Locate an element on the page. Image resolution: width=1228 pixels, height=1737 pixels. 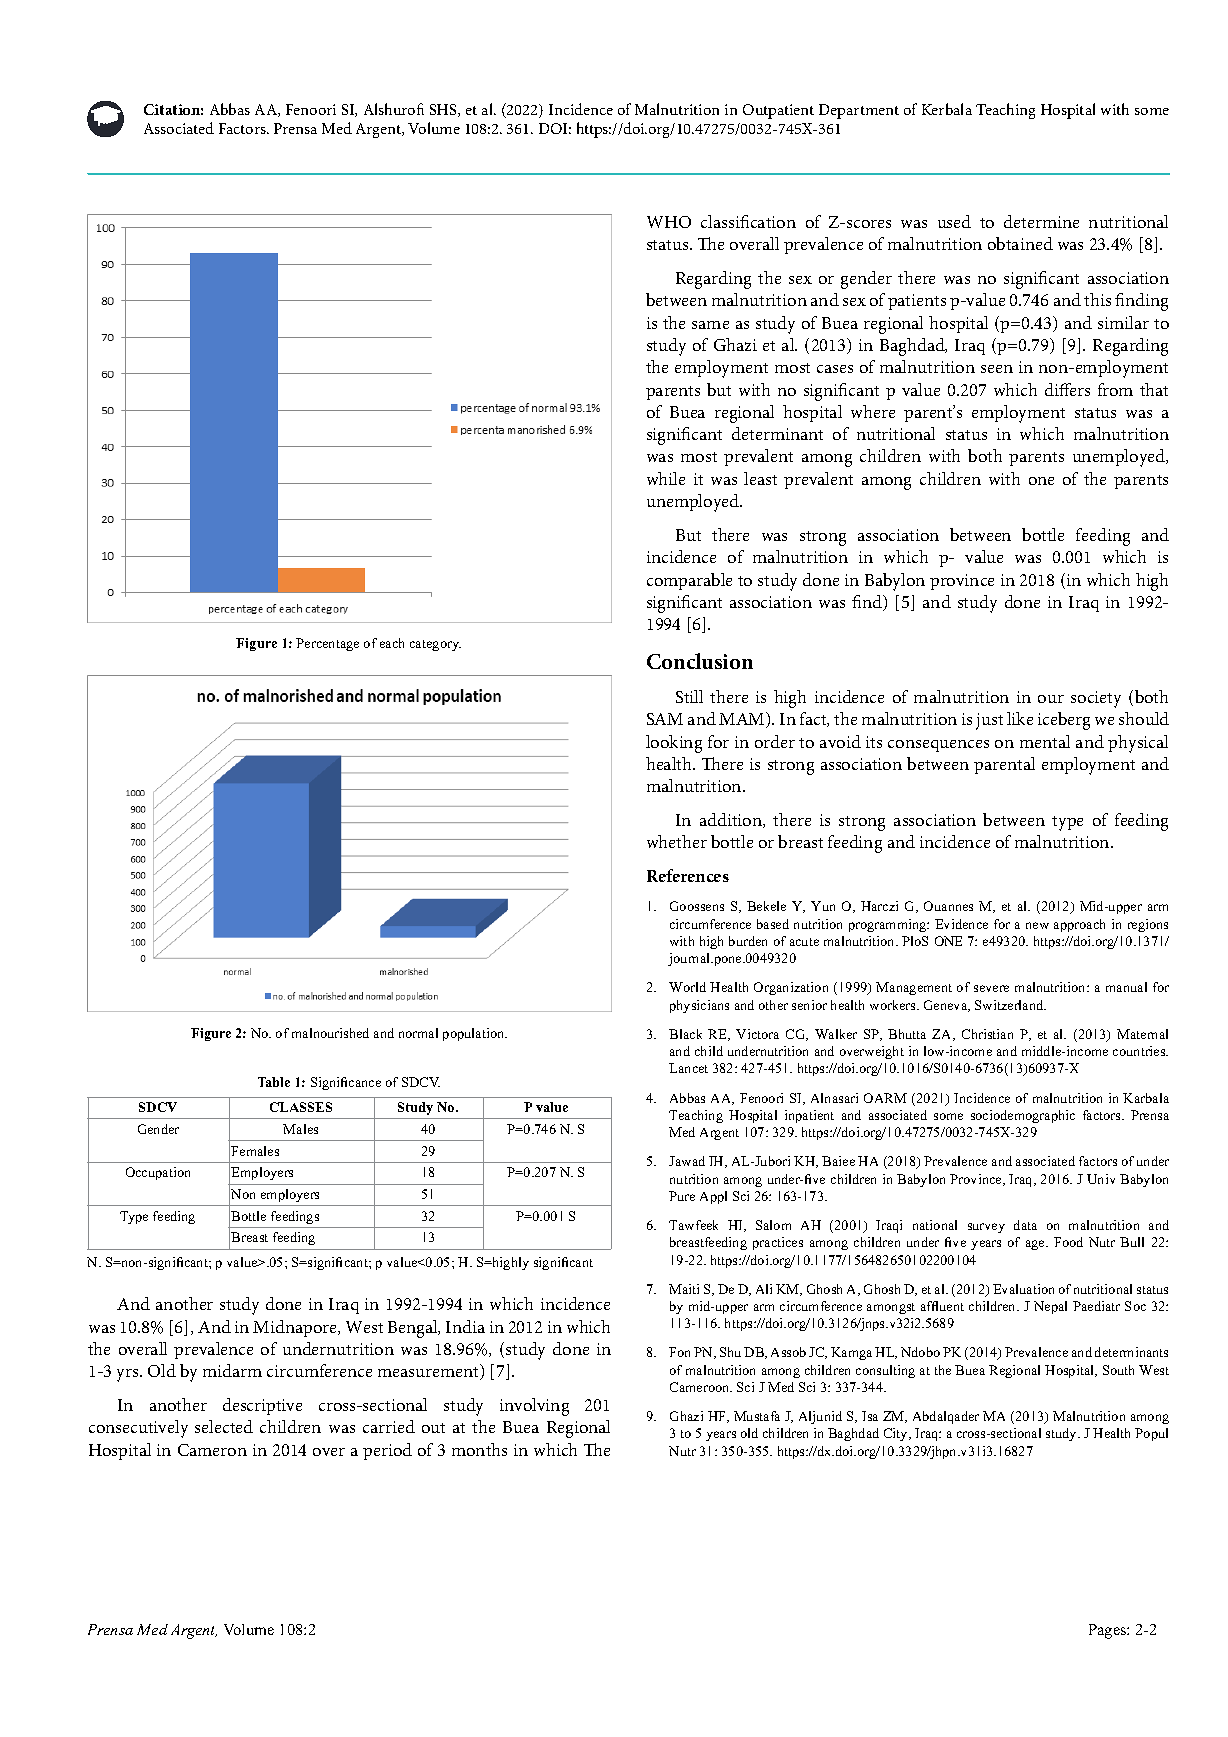
Switzerland is located at coordinates (1010, 1005).
